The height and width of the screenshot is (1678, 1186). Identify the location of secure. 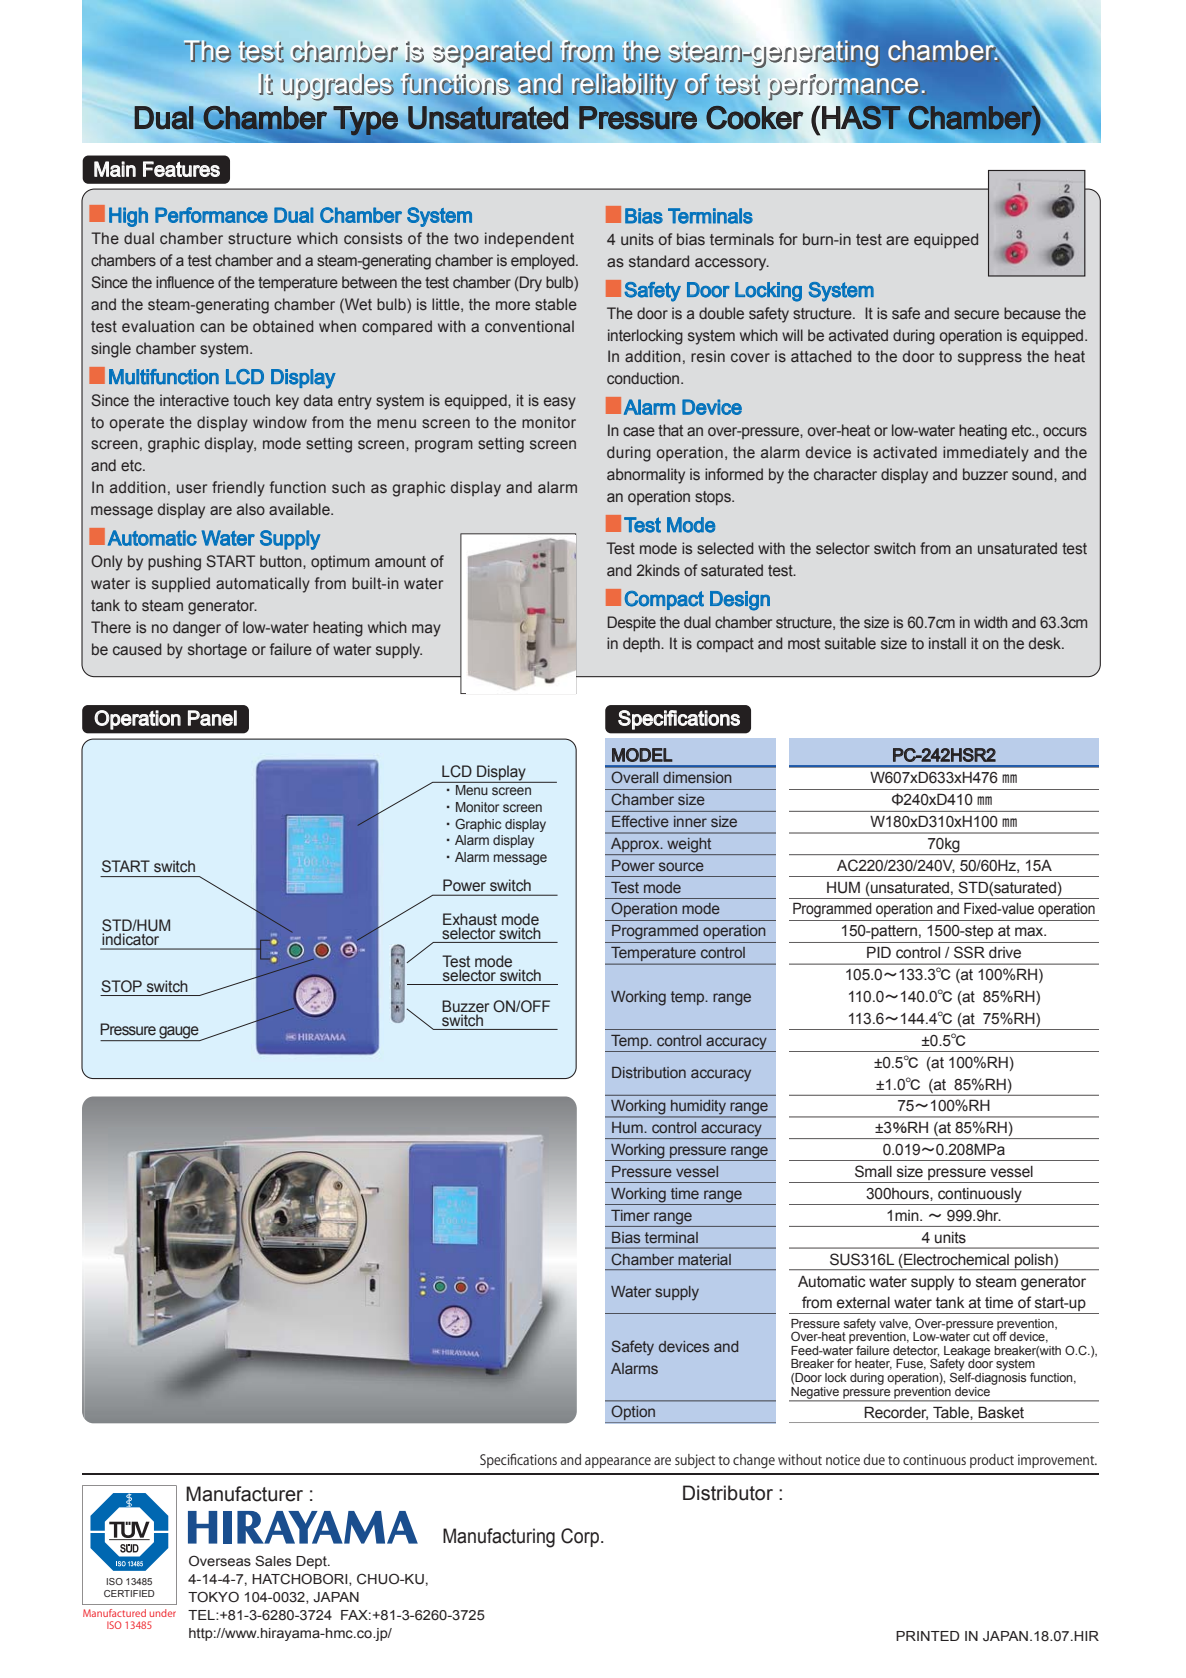
(976, 314).
